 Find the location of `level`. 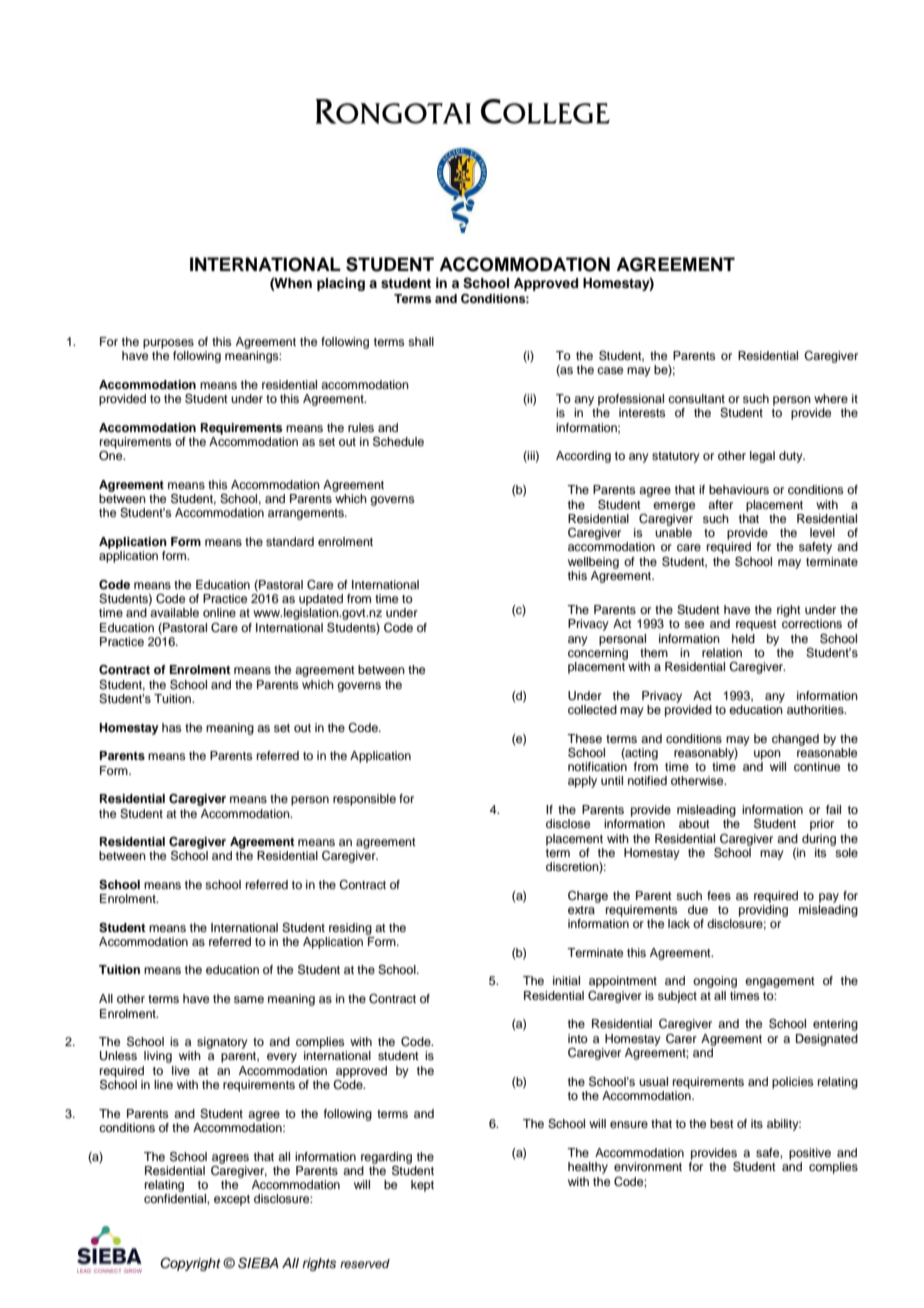

level is located at coordinates (822, 532).
